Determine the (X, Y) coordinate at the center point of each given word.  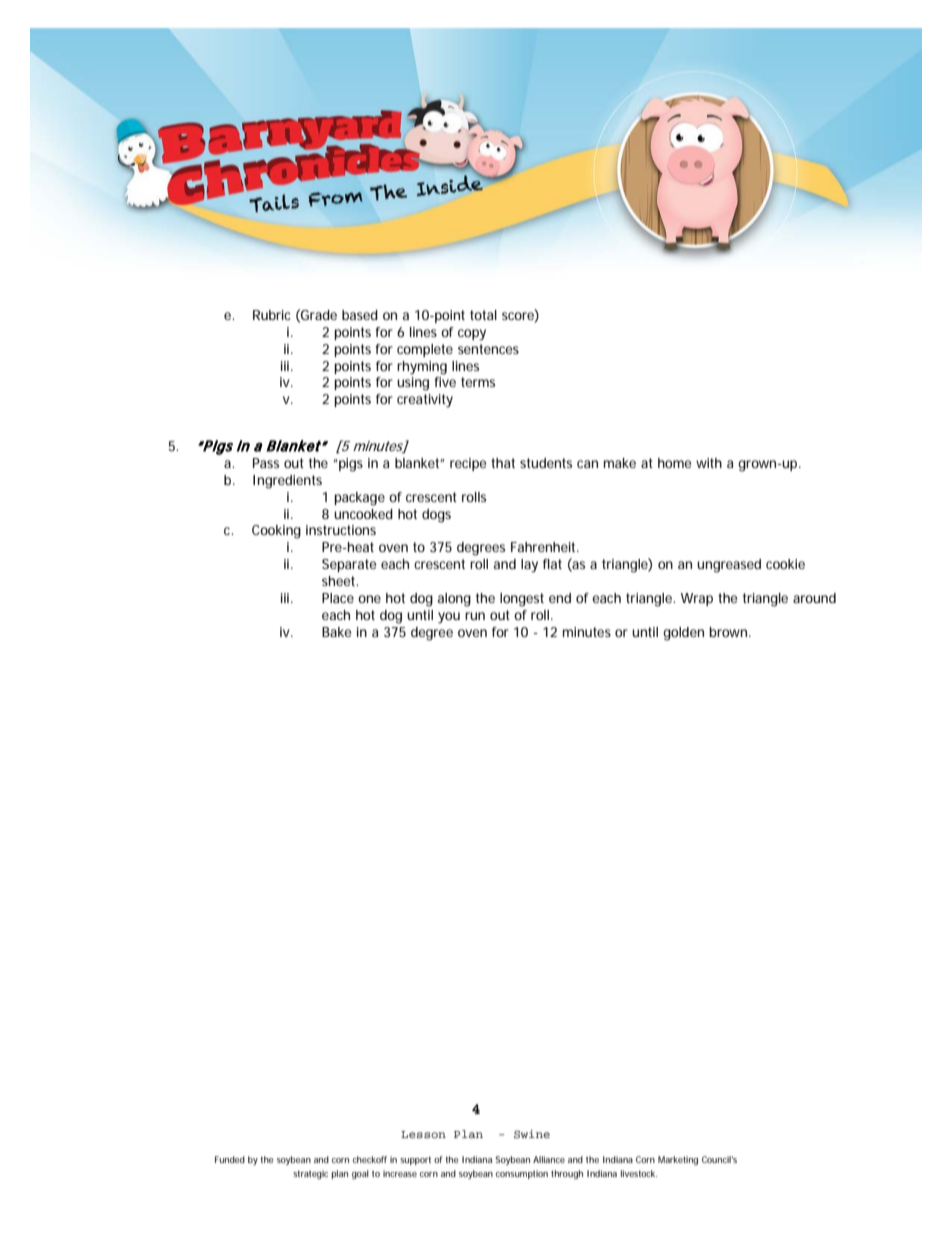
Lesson (423, 1134)
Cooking (276, 532)
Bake (337, 632)
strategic (310, 1174)
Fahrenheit (545, 547)
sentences (488, 349)
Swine (532, 1134)
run (475, 616)
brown (729, 632)
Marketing (678, 1160)
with (709, 463)
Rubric (272, 315)
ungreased (729, 566)
